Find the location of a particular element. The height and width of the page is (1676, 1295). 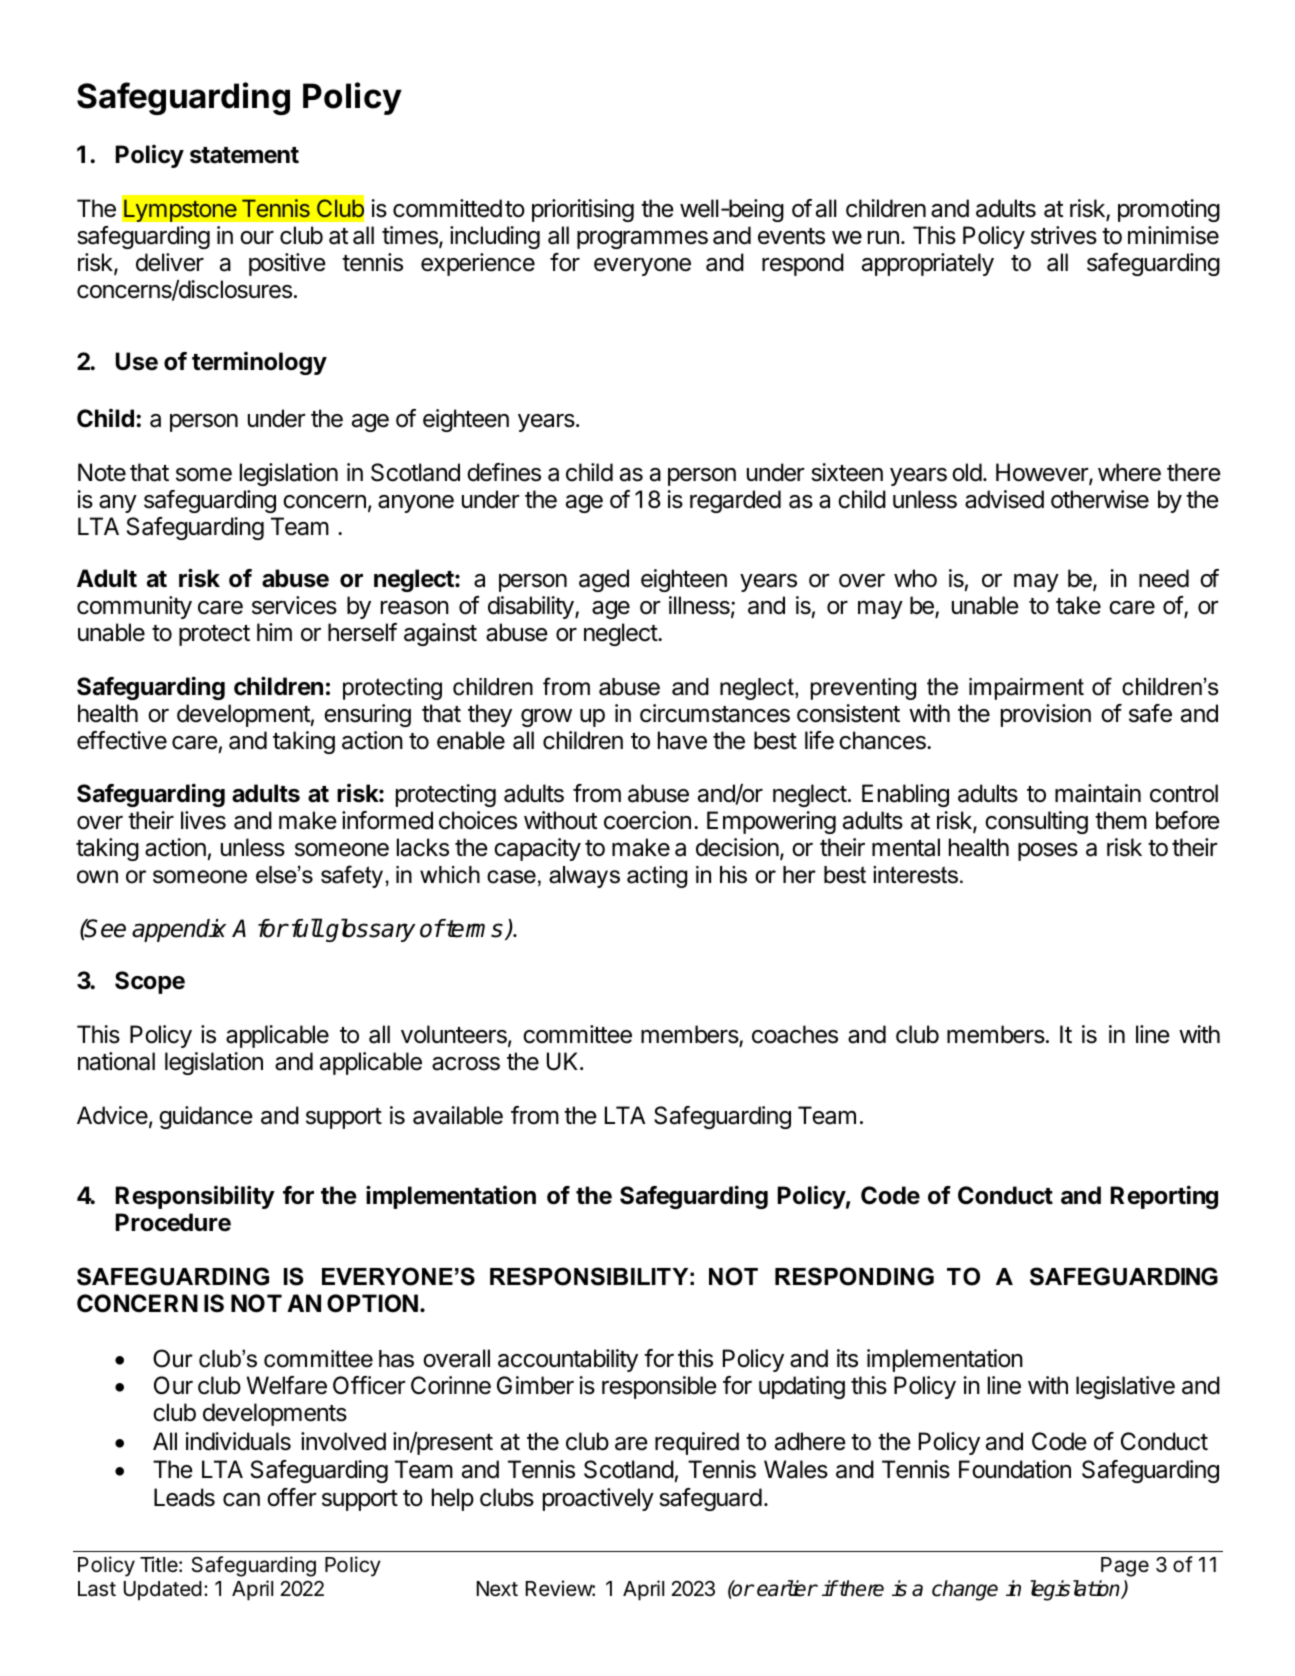

prioritising is located at coordinates (583, 210).
